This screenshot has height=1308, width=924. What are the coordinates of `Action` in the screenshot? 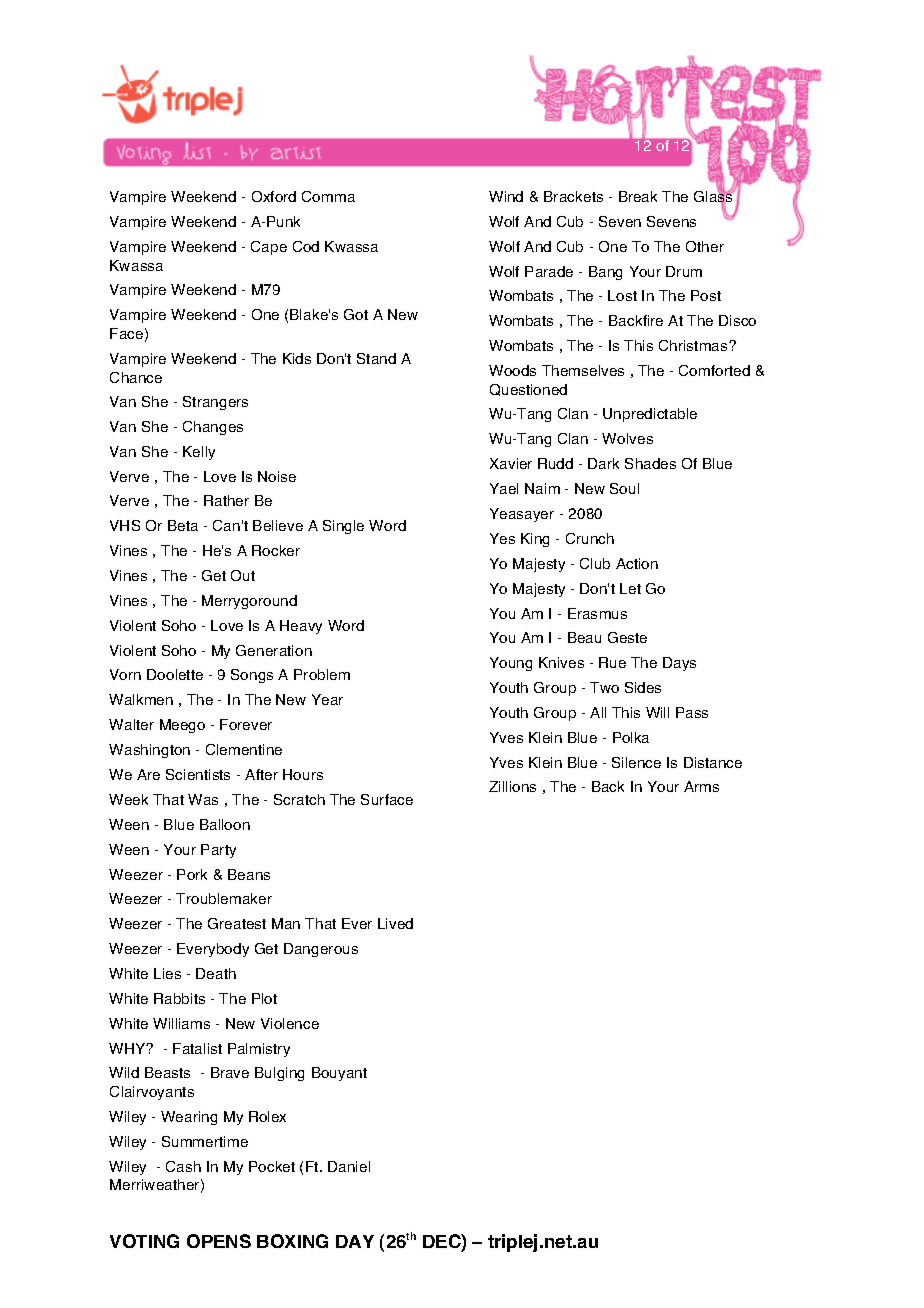 It's located at (637, 563).
